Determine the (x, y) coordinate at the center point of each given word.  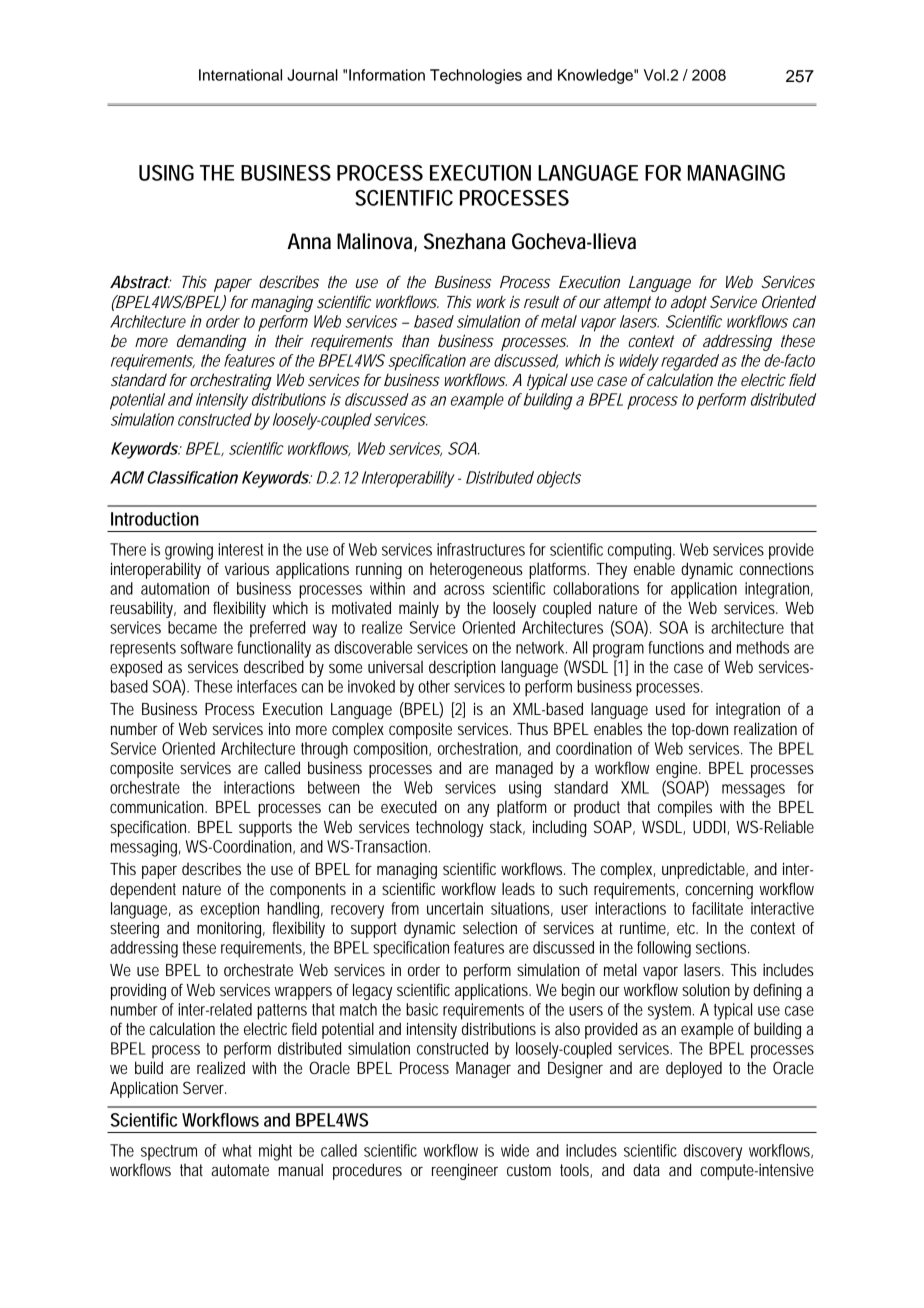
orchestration (478, 748)
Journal (312, 75)
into (279, 728)
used (670, 709)
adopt (689, 304)
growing (189, 551)
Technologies (476, 76)
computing (639, 551)
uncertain (455, 908)
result (541, 301)
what (237, 1150)
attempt (627, 304)
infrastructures (481, 549)
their (289, 340)
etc (687, 928)
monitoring (229, 930)
